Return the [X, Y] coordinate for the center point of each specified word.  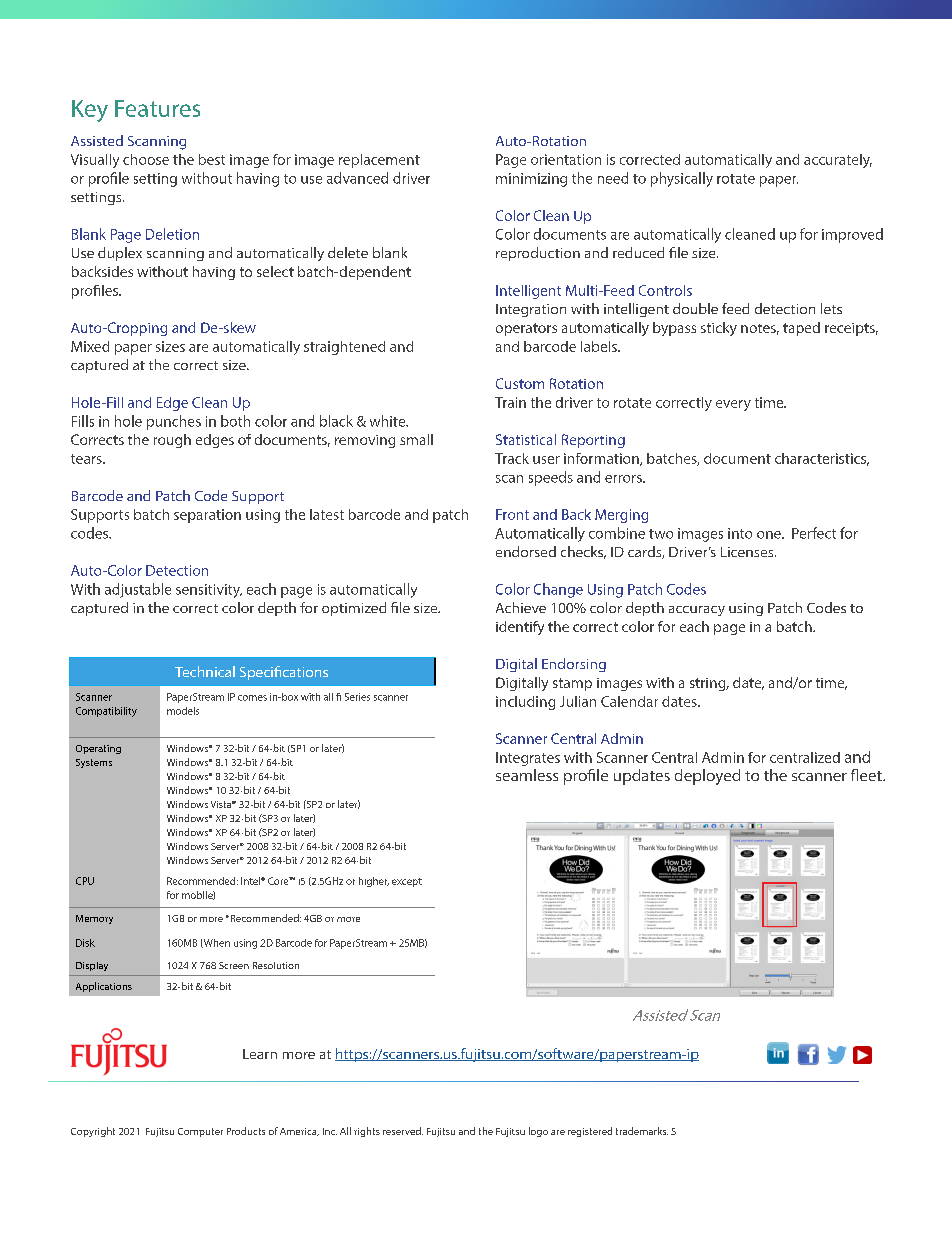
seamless [527, 775]
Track [512, 458]
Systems [94, 763]
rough [172, 441]
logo [538, 1132]
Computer [200, 1132]
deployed [707, 777]
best [212, 159]
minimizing [531, 180]
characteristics [822, 459]
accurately [838, 161]
